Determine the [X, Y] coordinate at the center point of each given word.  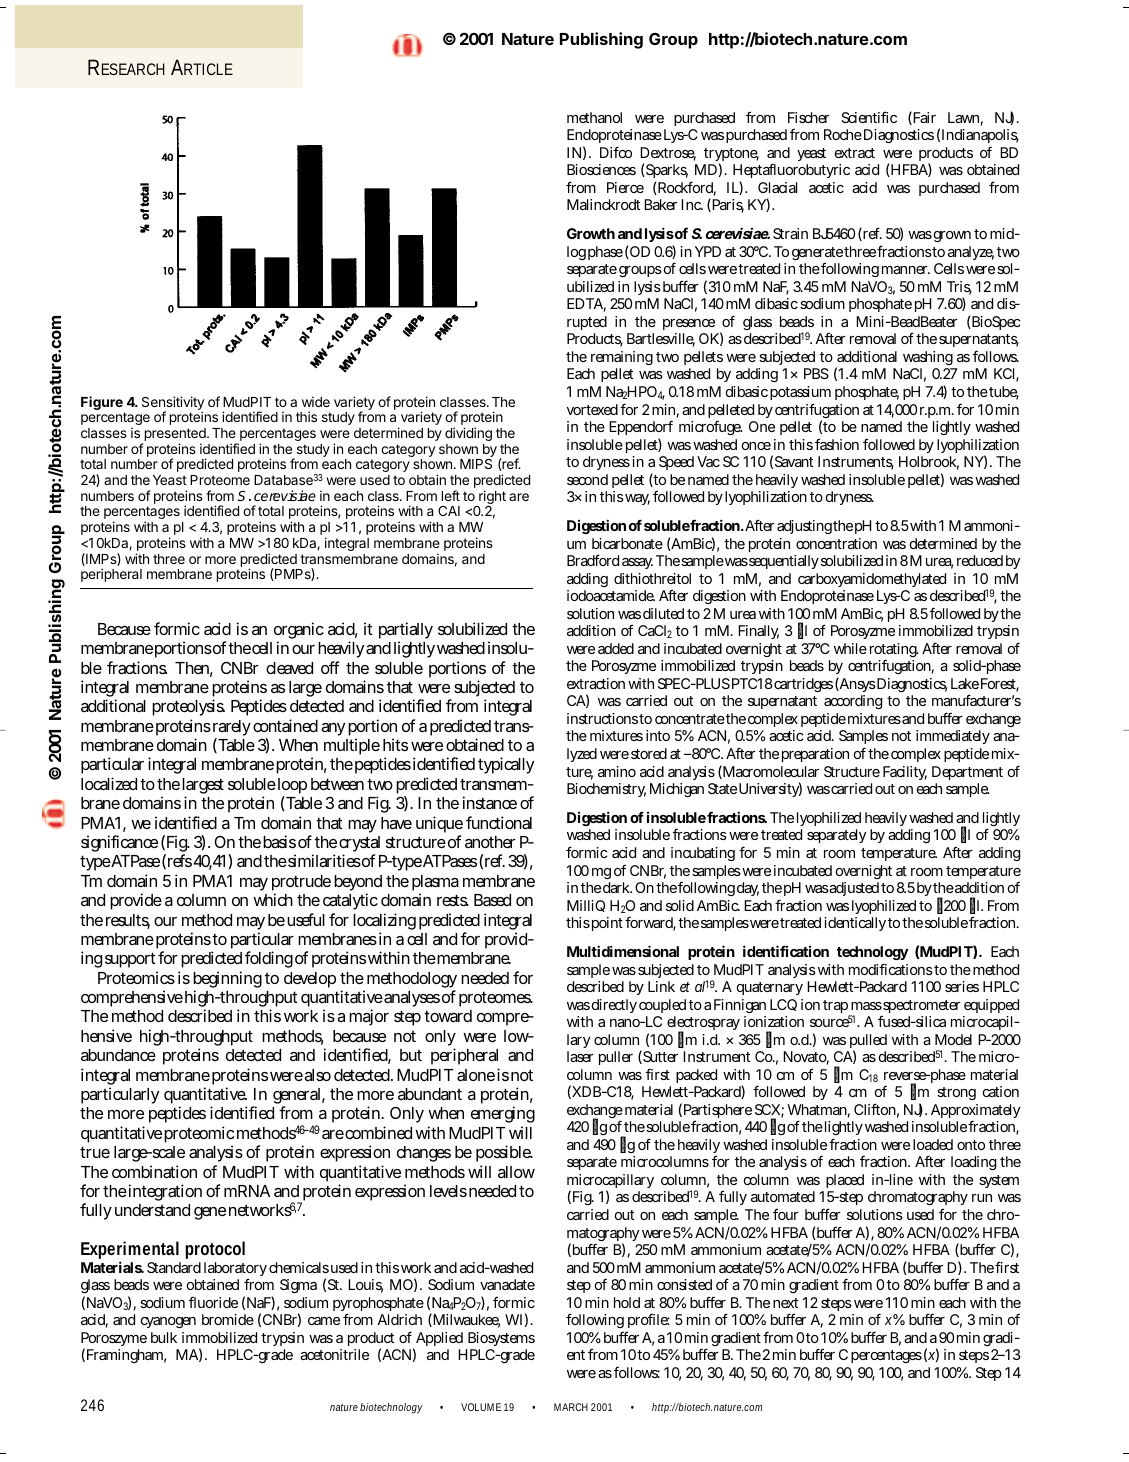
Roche [843, 134]
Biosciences [601, 169]
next [785, 1303]
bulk [164, 1337]
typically [506, 765]
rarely [232, 729]
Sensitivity [173, 404]
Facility [905, 773]
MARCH [571, 1407]
